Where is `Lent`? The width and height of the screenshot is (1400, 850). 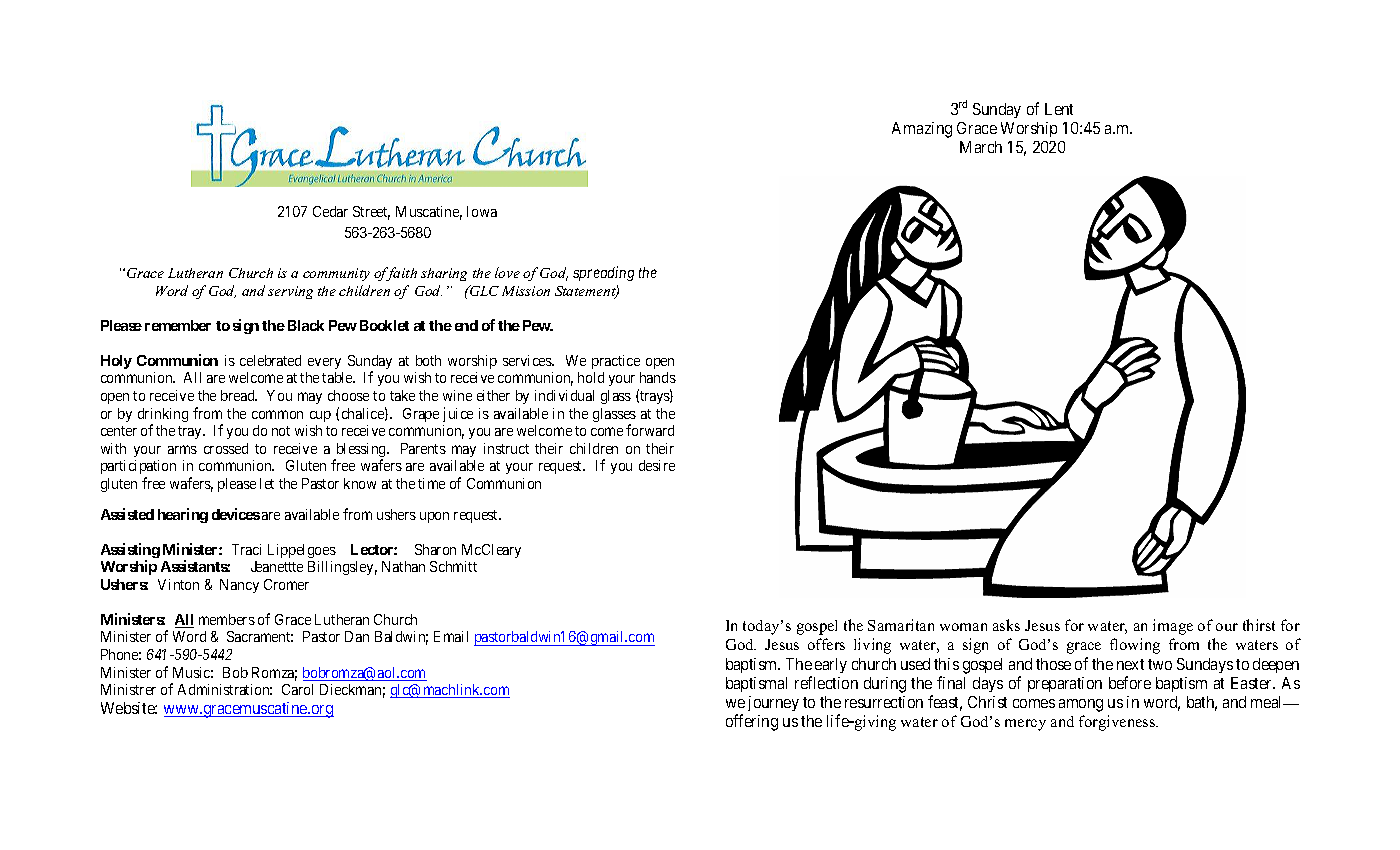 Lent is located at coordinates (1059, 109).
